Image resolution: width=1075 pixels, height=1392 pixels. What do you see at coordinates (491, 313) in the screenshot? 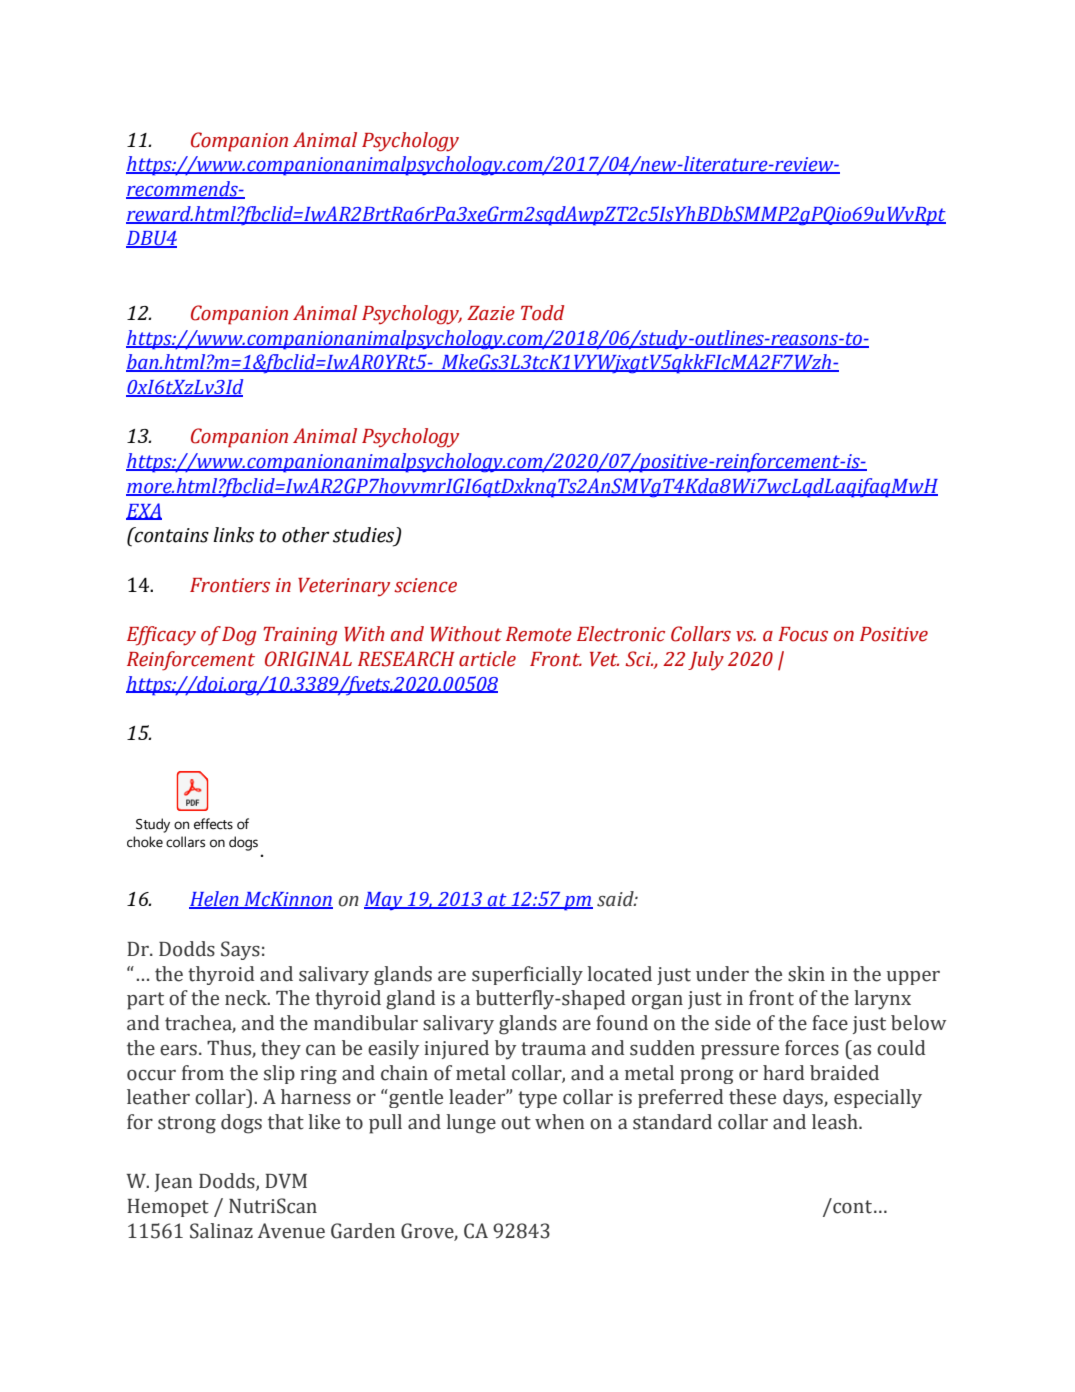
I see `Zazie` at bounding box center [491, 313].
